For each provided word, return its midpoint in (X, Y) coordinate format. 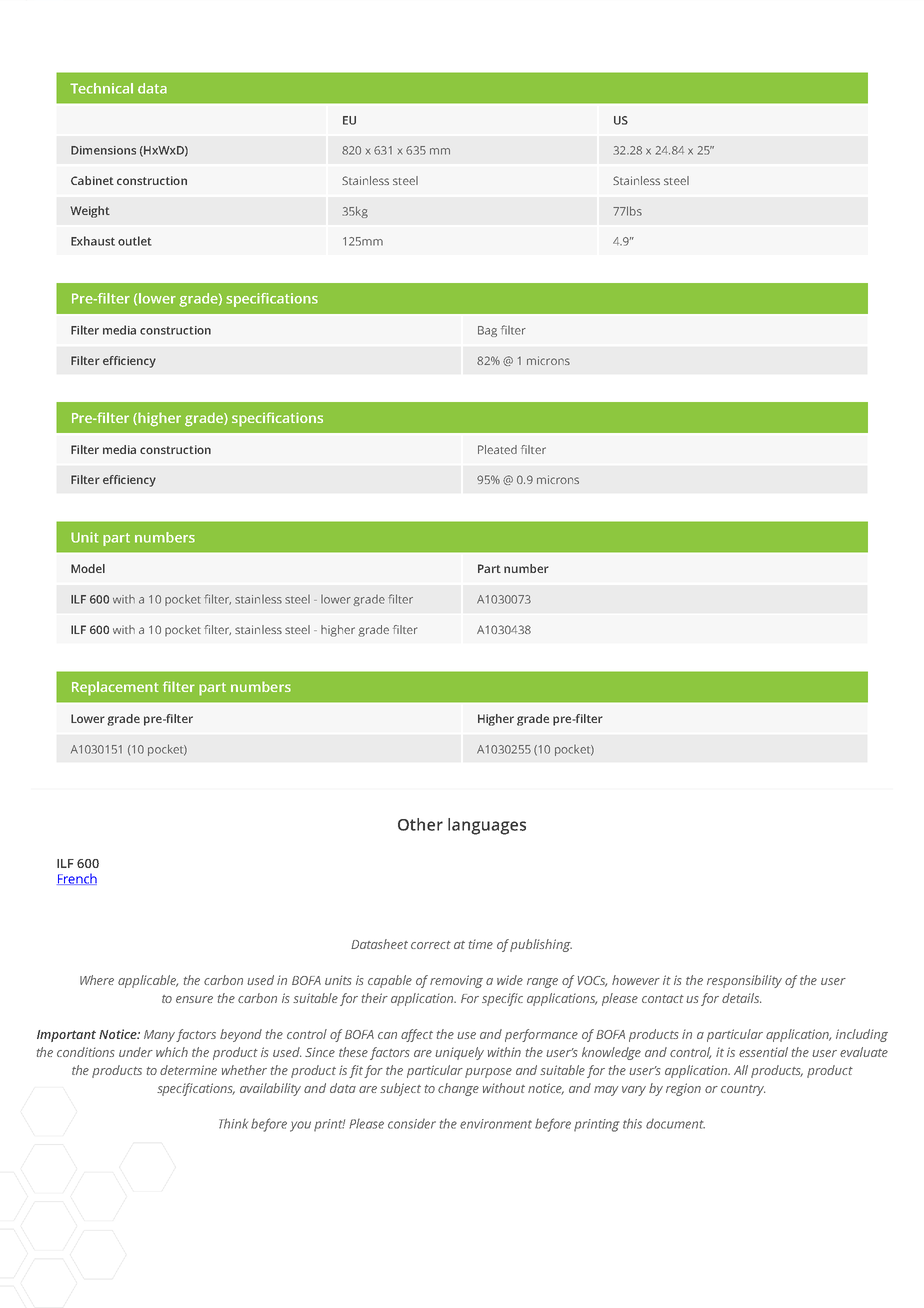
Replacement (115, 688)
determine (188, 1070)
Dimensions (103, 150)
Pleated (497, 449)
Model (88, 568)
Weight (90, 212)
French (77, 879)
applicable (148, 981)
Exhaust (93, 241)
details (741, 998)
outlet (135, 241)
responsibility (744, 981)
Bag (487, 331)
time (481, 944)
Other (420, 824)
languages (487, 826)
